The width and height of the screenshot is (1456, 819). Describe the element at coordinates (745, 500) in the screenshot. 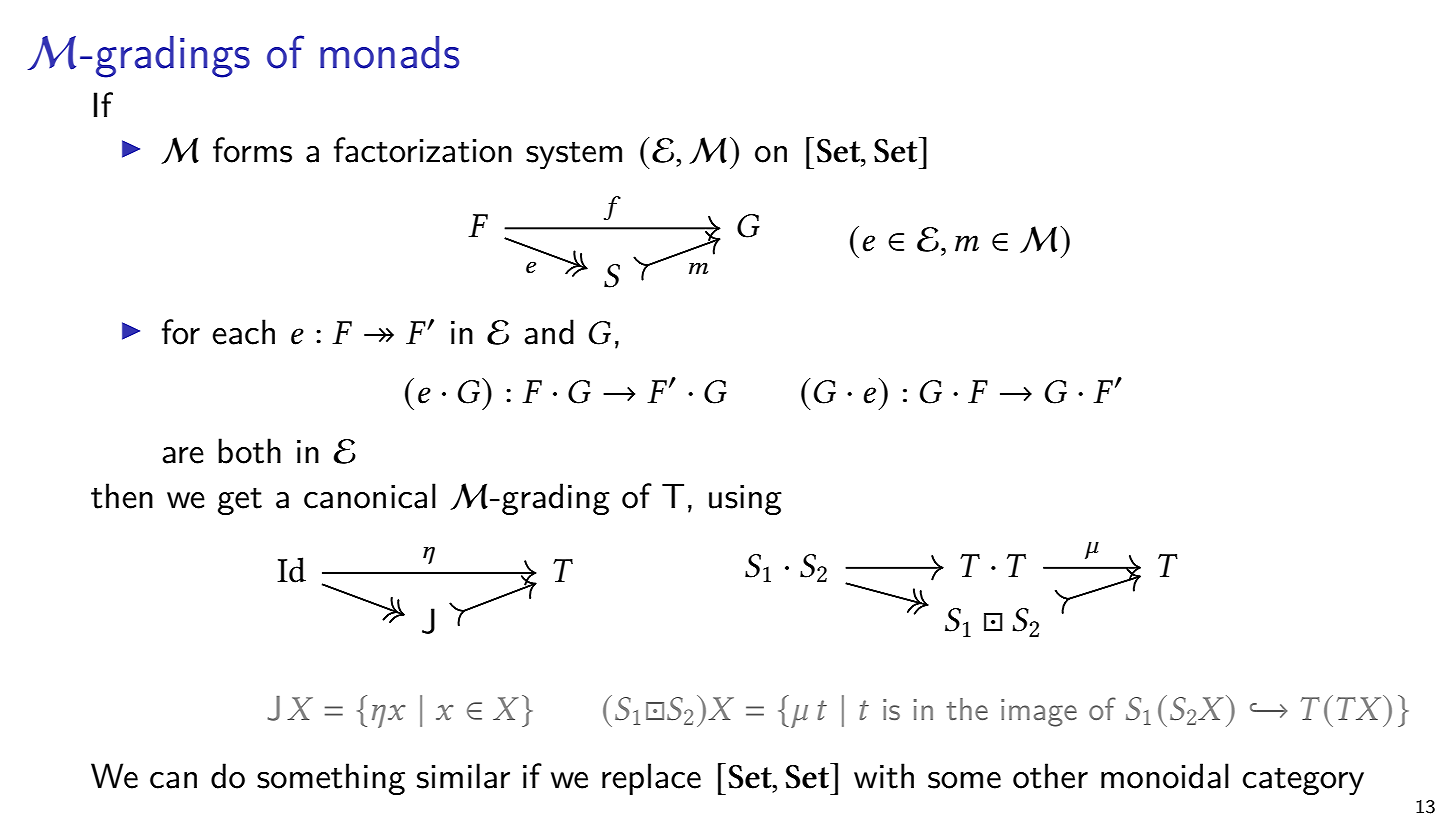

I see `using` at that location.
